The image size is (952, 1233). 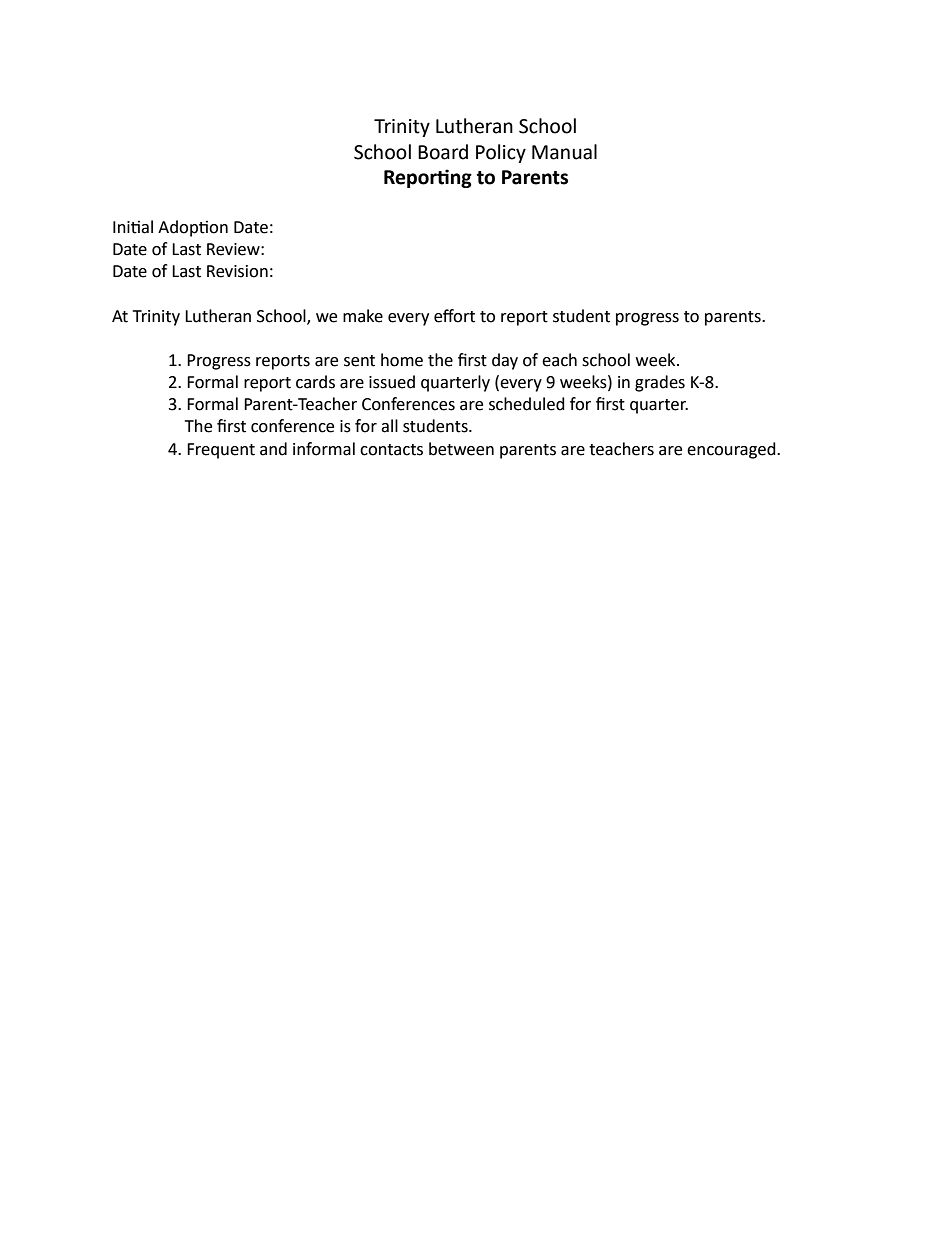 What do you see at coordinates (461, 449) in the document?
I see `between` at bounding box center [461, 449].
